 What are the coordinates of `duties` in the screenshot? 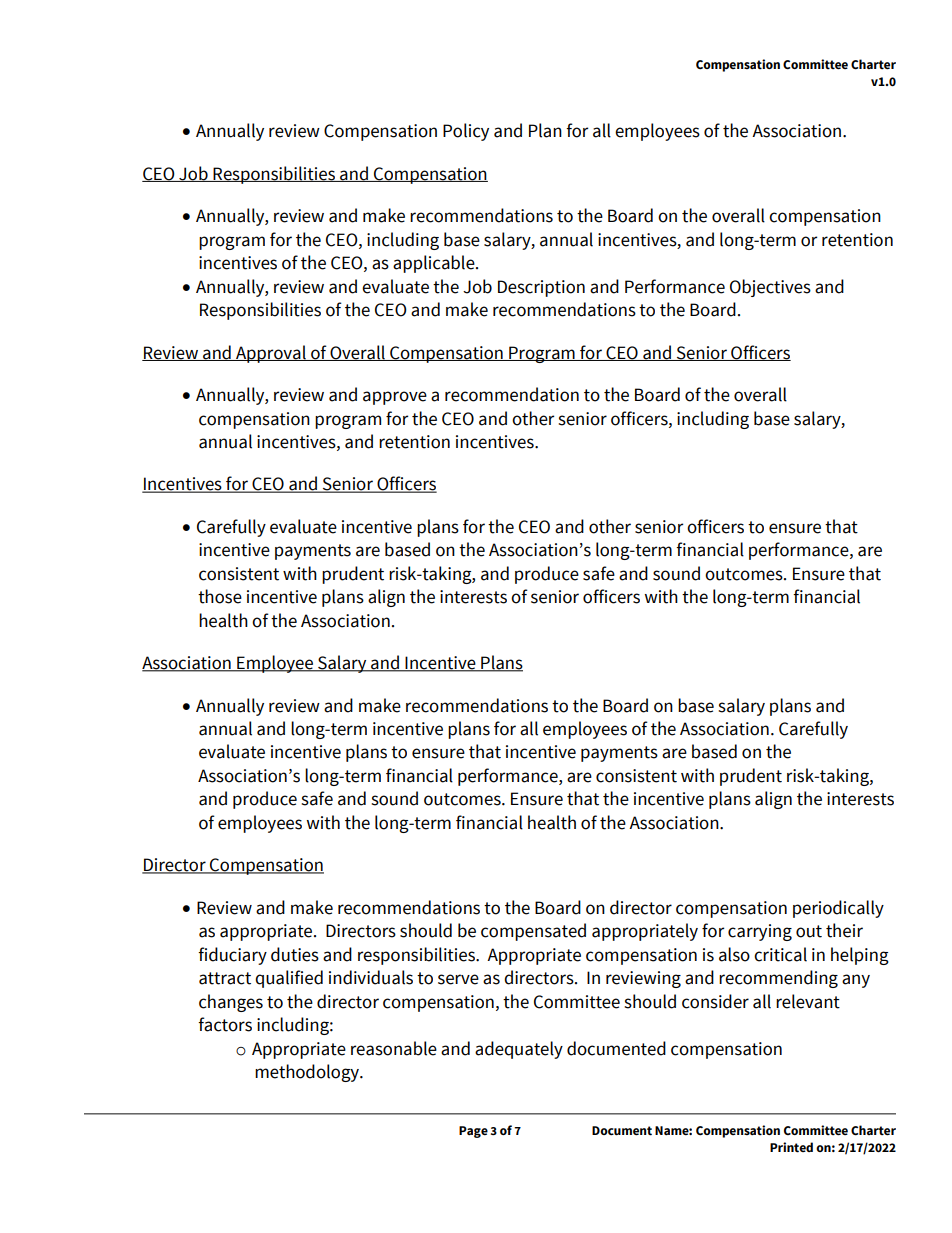 It's located at (295, 954).
